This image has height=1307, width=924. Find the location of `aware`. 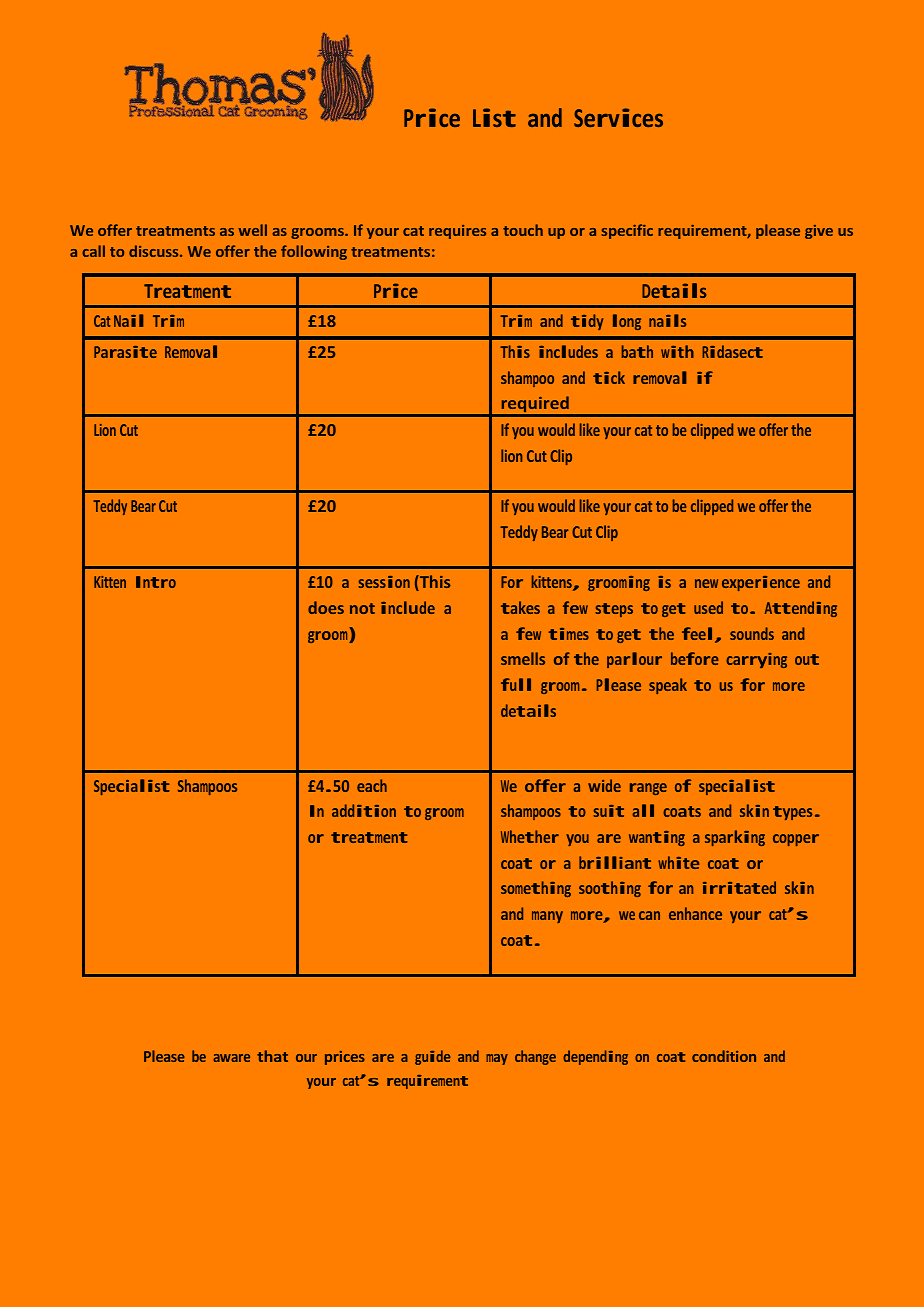

aware is located at coordinates (231, 1058).
